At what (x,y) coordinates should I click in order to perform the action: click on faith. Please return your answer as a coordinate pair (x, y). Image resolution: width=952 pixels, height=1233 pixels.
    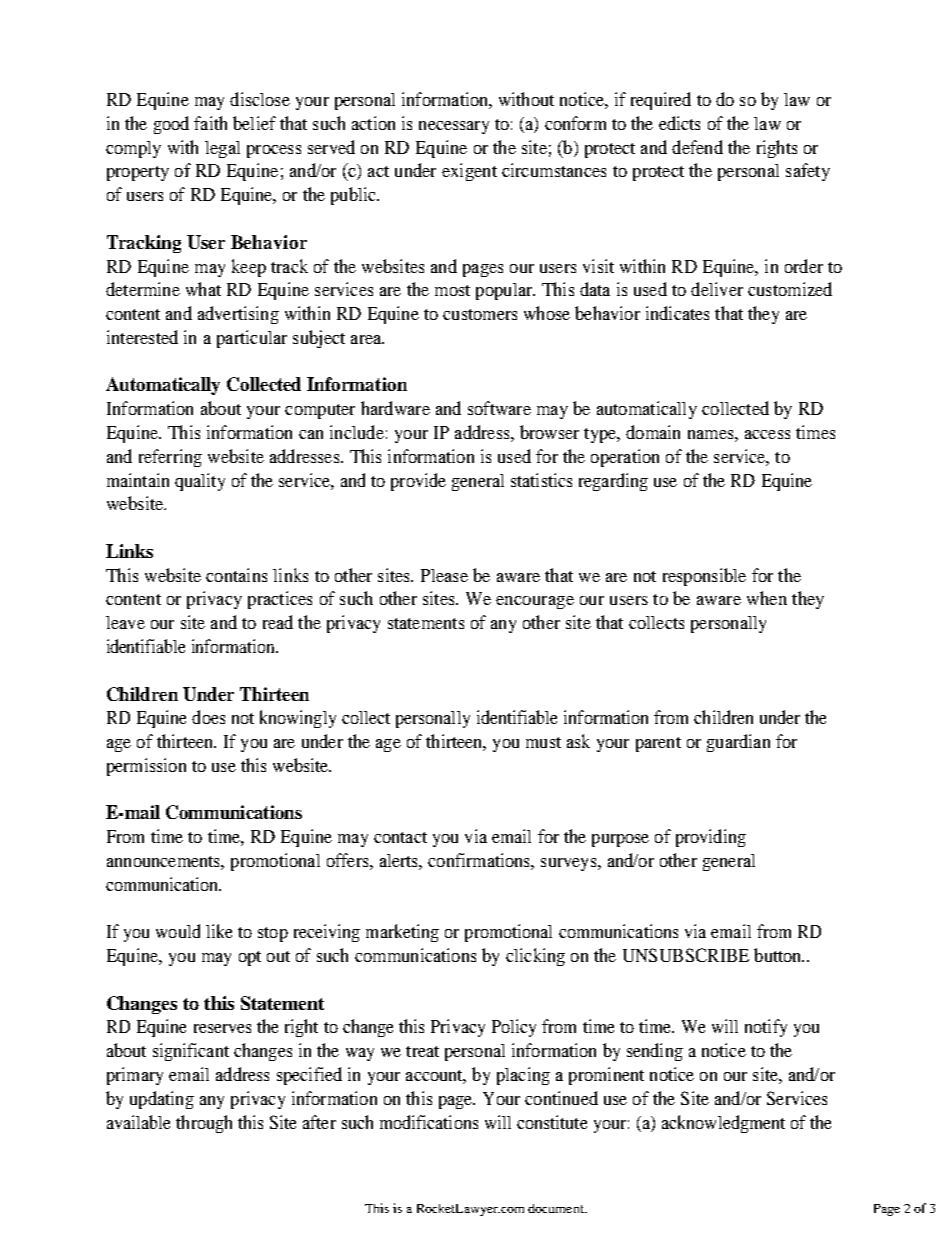
    Looking at the image, I should click on (210, 123).
